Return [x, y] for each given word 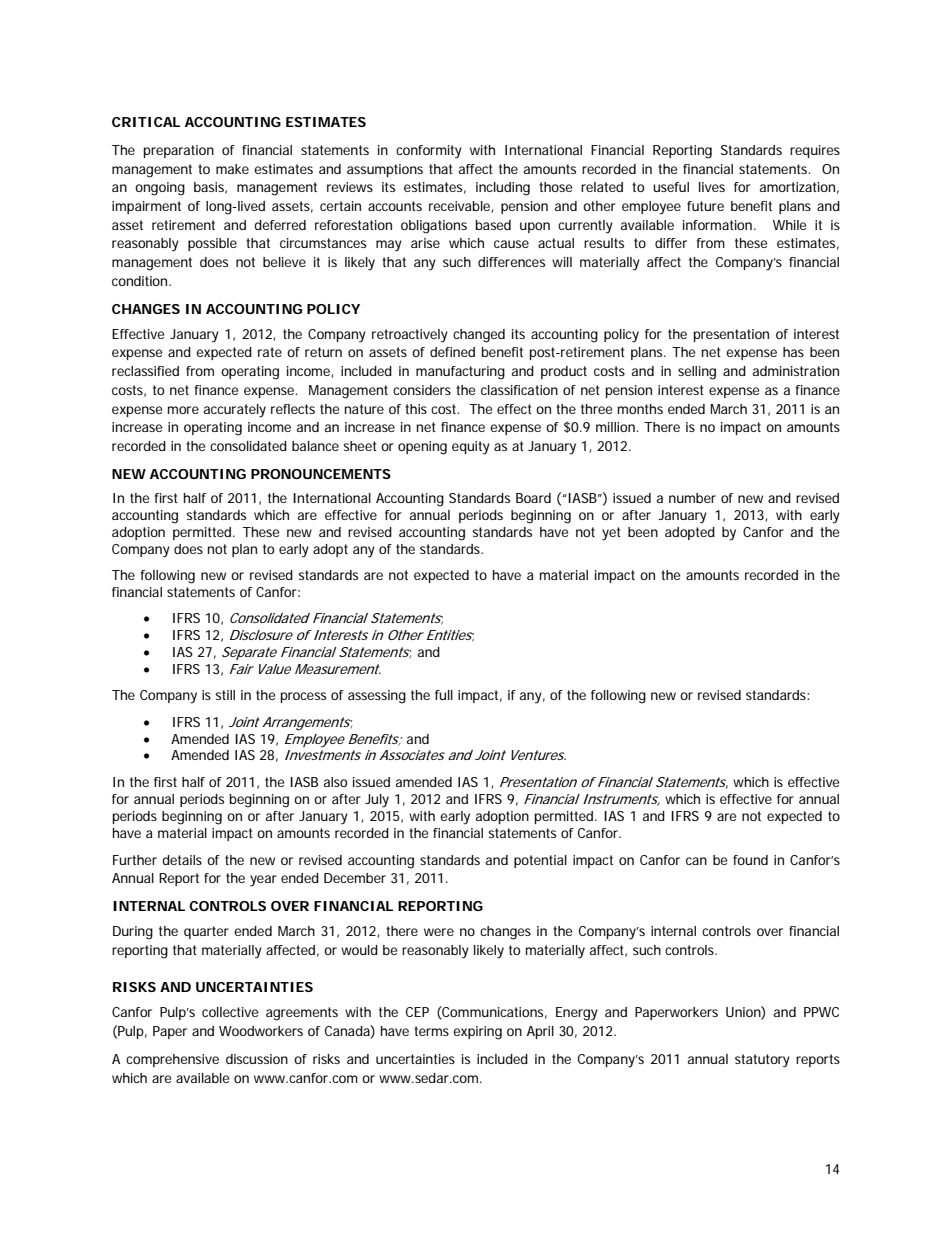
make [232, 169]
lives [712, 187]
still [225, 695]
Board [533, 498]
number [692, 498]
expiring [477, 1033]
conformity [429, 152]
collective [230, 1012]
